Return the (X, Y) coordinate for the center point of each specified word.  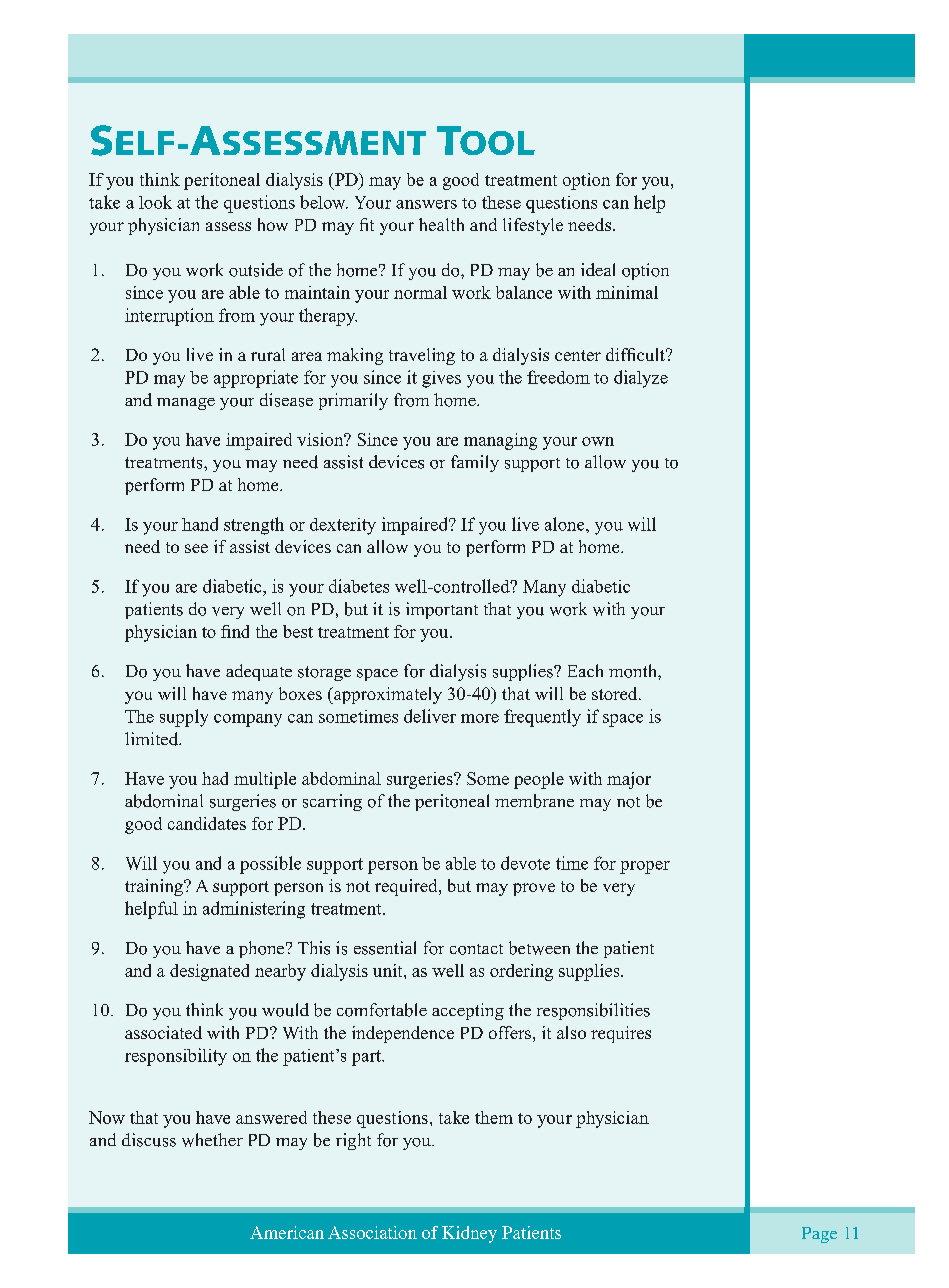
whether (212, 1140)
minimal (627, 292)
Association (372, 1232)
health (441, 224)
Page (819, 1235)
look (155, 202)
